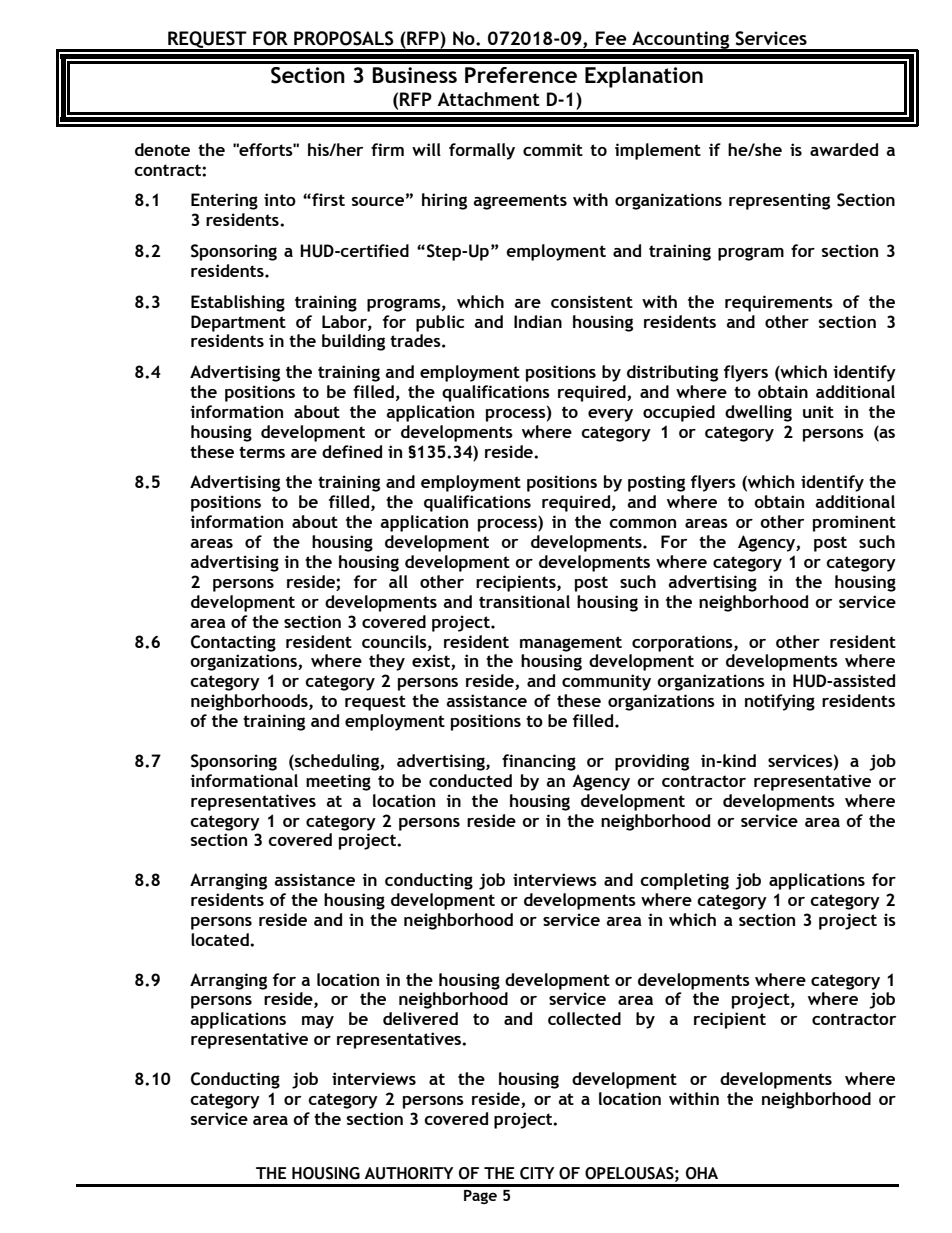 The image size is (952, 1233). I want to click on OHA, so click(702, 1173).
